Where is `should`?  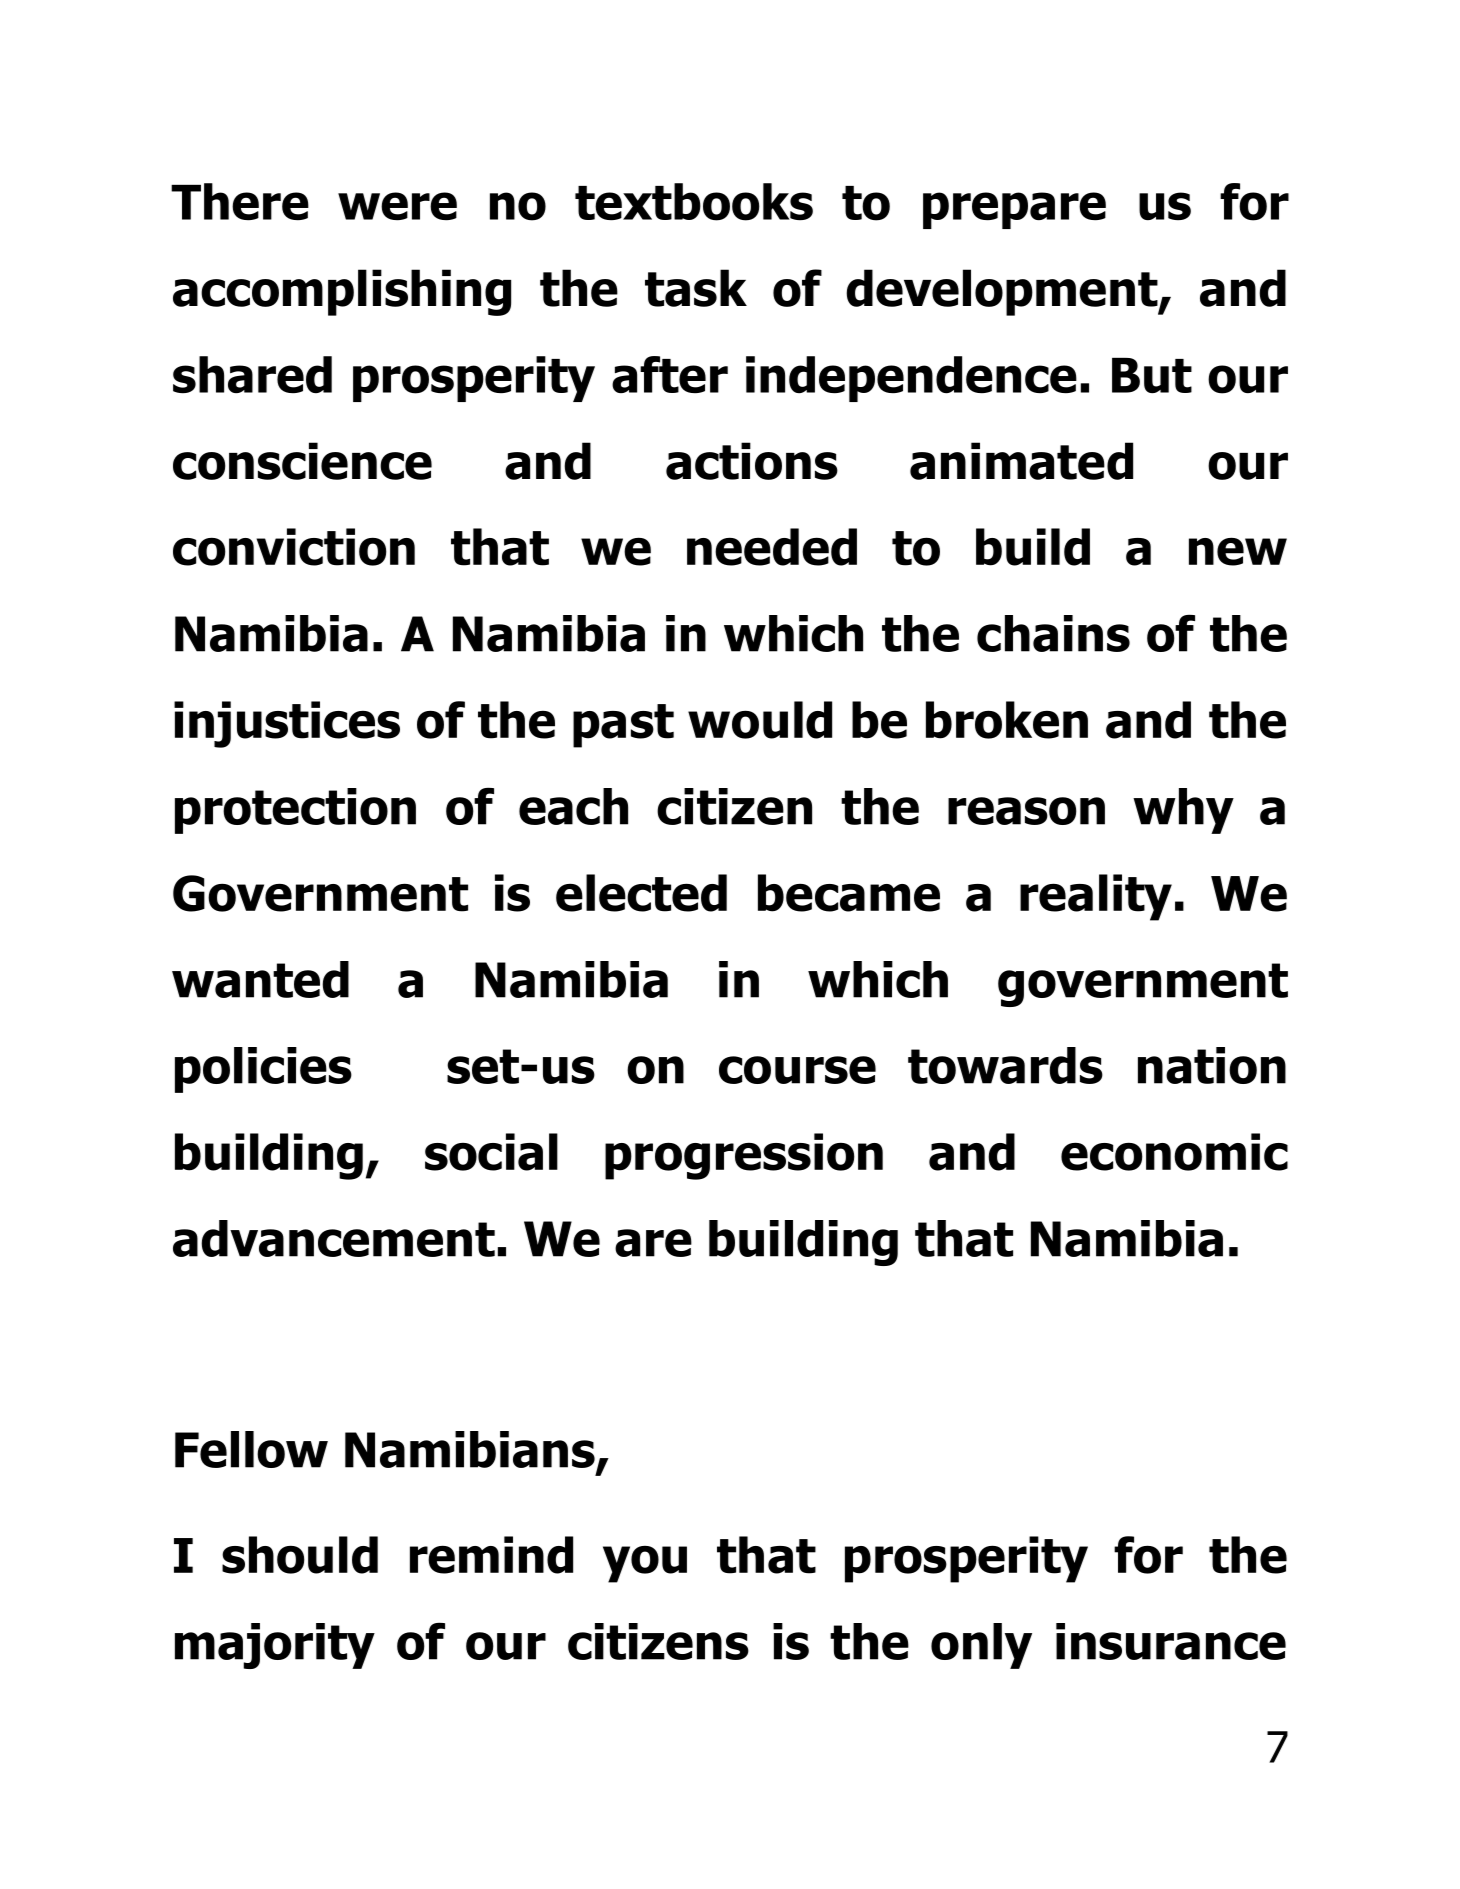
should is located at coordinates (300, 1555).
